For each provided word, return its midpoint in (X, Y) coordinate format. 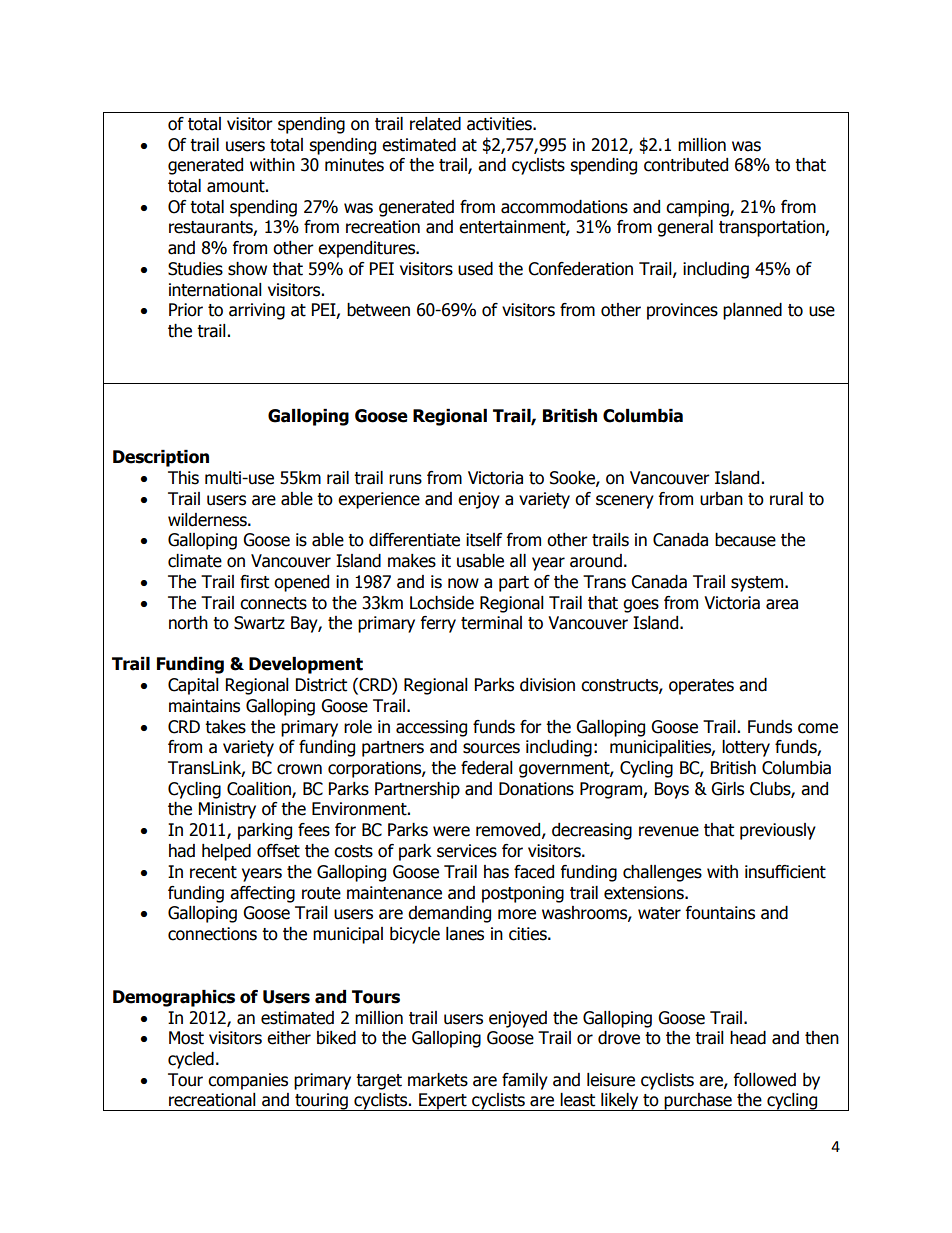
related (435, 124)
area (782, 604)
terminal (491, 623)
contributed (686, 165)
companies (248, 1081)
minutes (354, 165)
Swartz (259, 623)
